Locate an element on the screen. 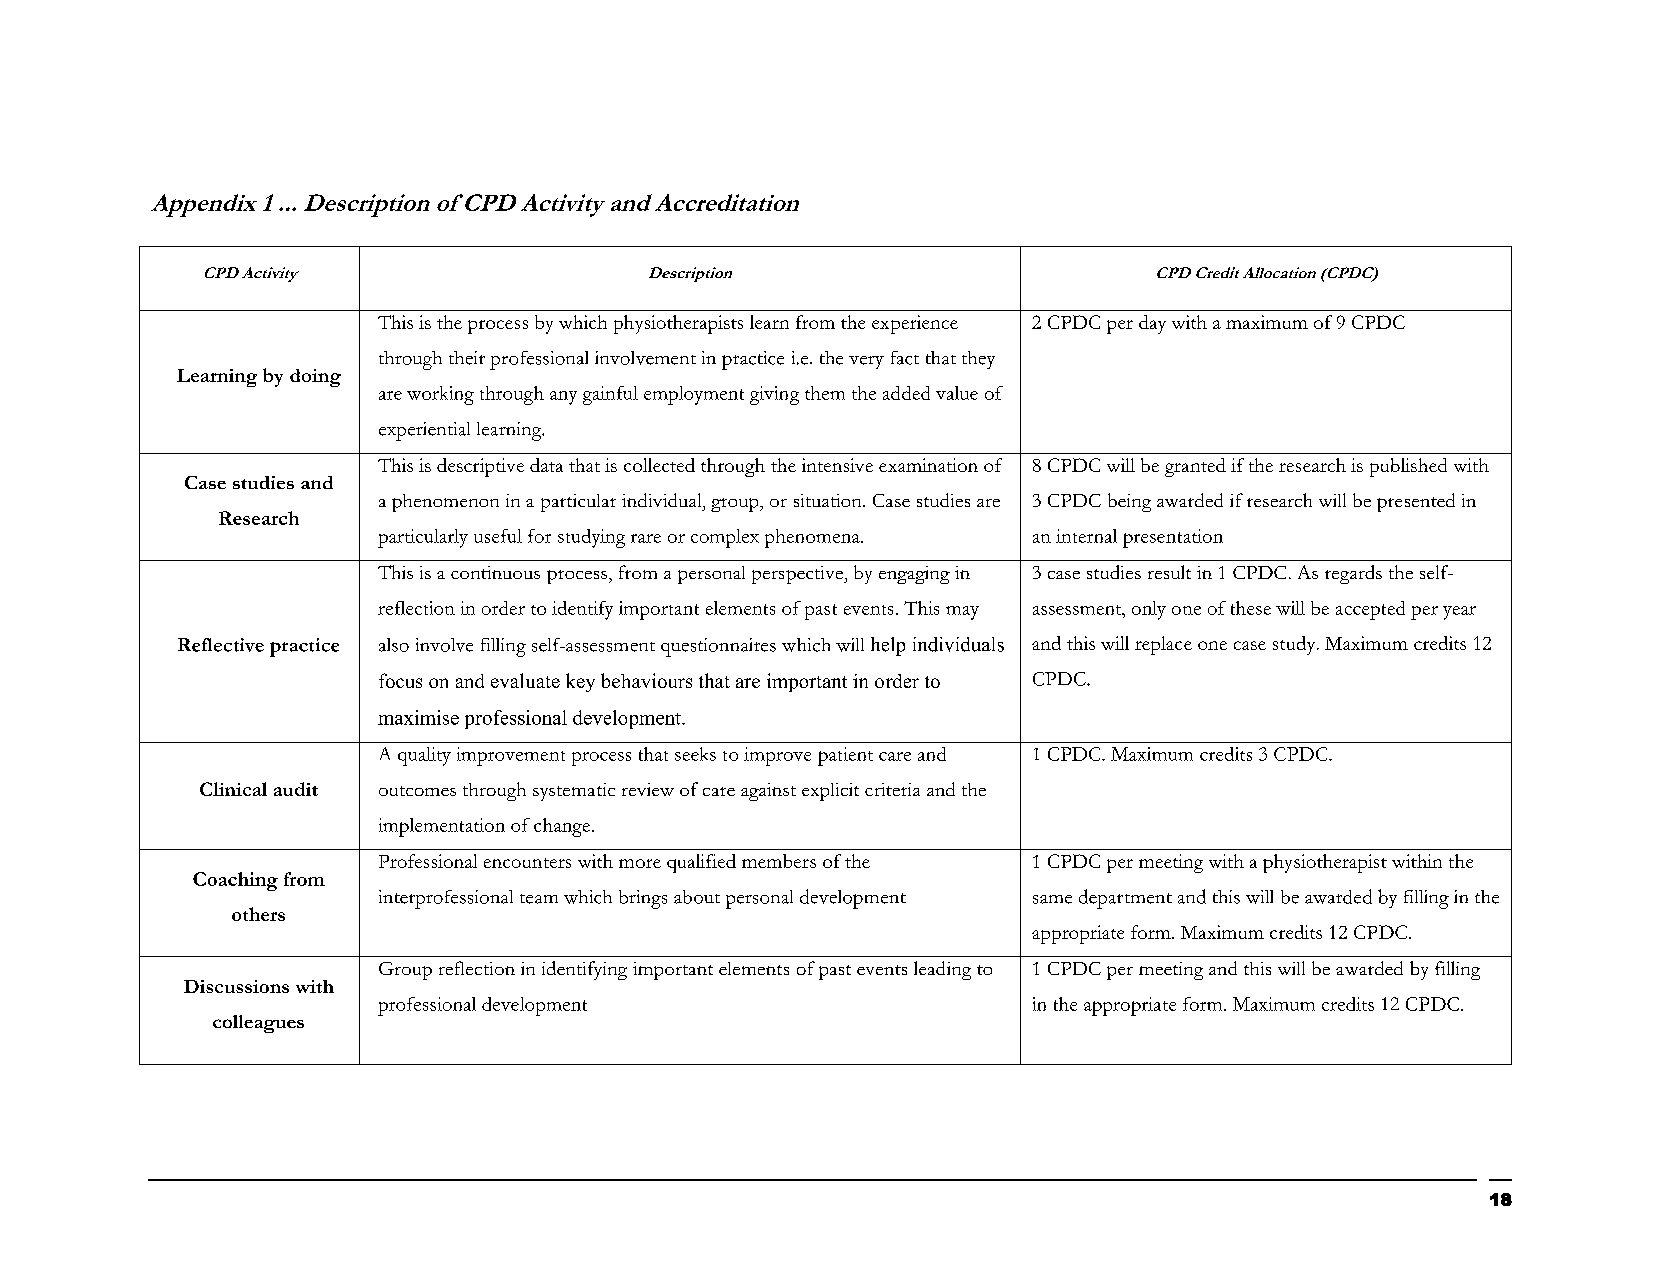 Image resolution: width=1663 pixels, height=1285 pixels. regards is located at coordinates (1353, 574).
